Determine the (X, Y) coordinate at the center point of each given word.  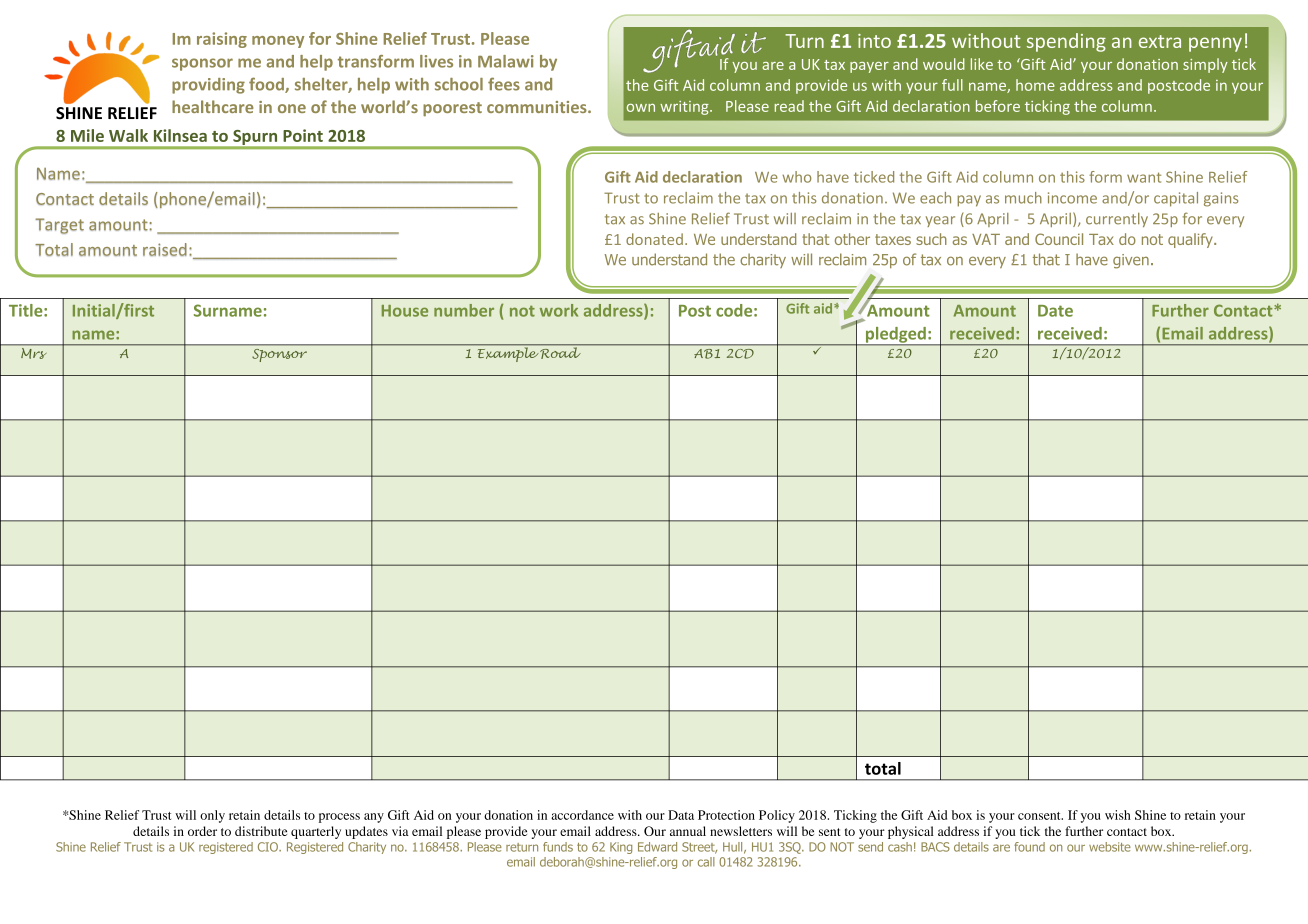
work (559, 310)
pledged (895, 336)
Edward (657, 847)
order (202, 831)
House (405, 311)
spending (1066, 42)
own (641, 108)
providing (208, 86)
